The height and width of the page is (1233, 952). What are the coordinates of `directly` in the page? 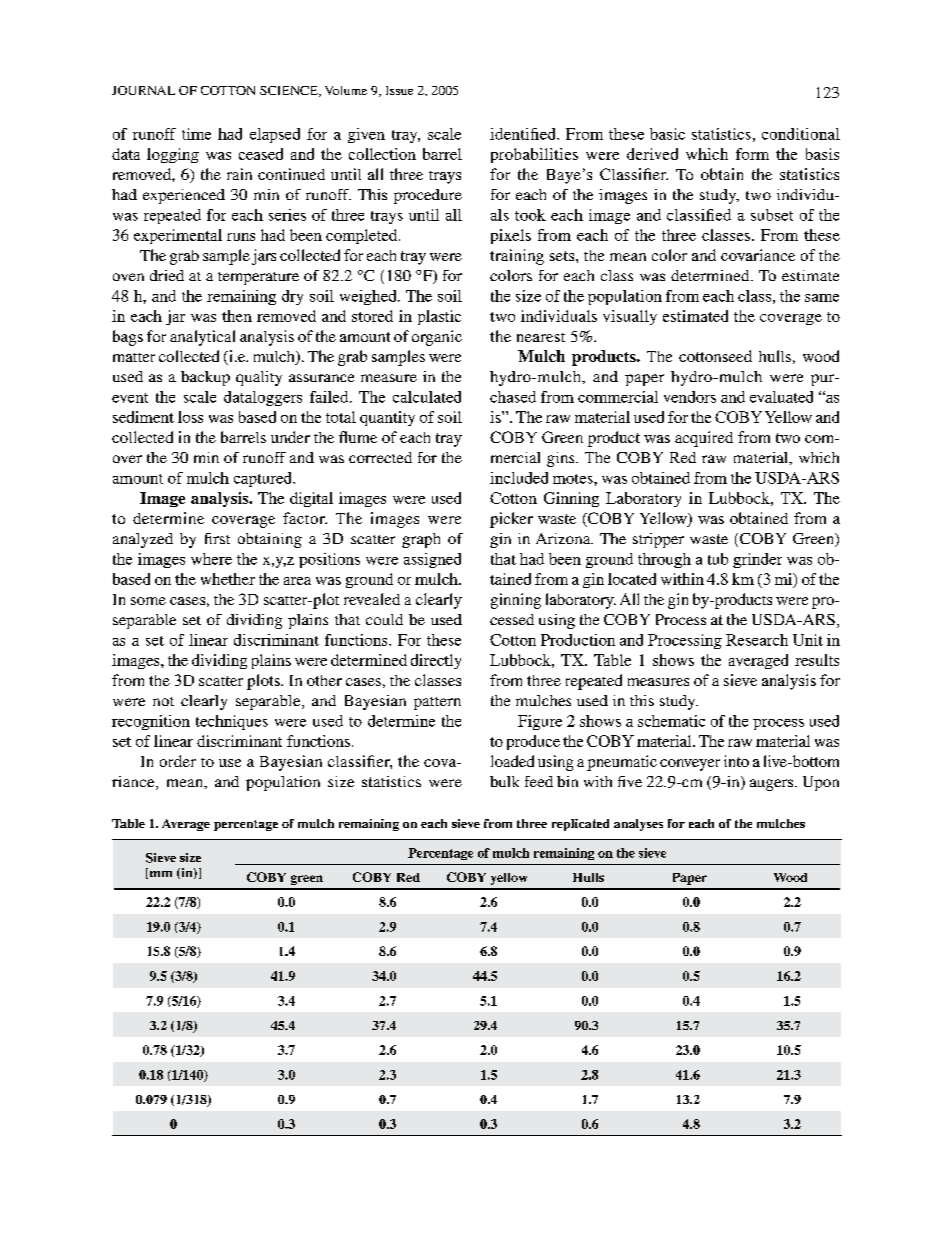 It's located at (436, 661).
